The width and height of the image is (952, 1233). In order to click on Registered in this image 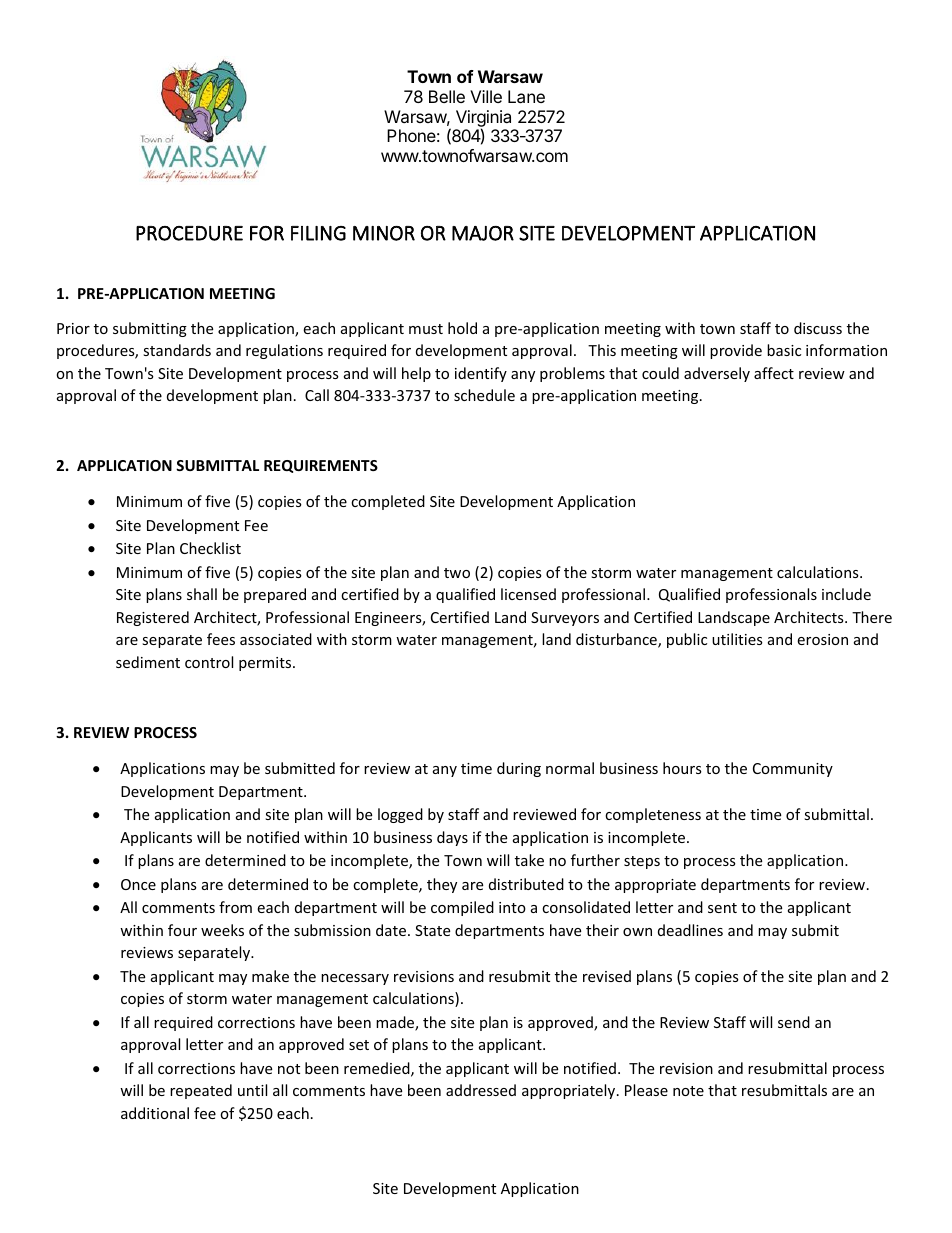, I will do `click(153, 618)`.
